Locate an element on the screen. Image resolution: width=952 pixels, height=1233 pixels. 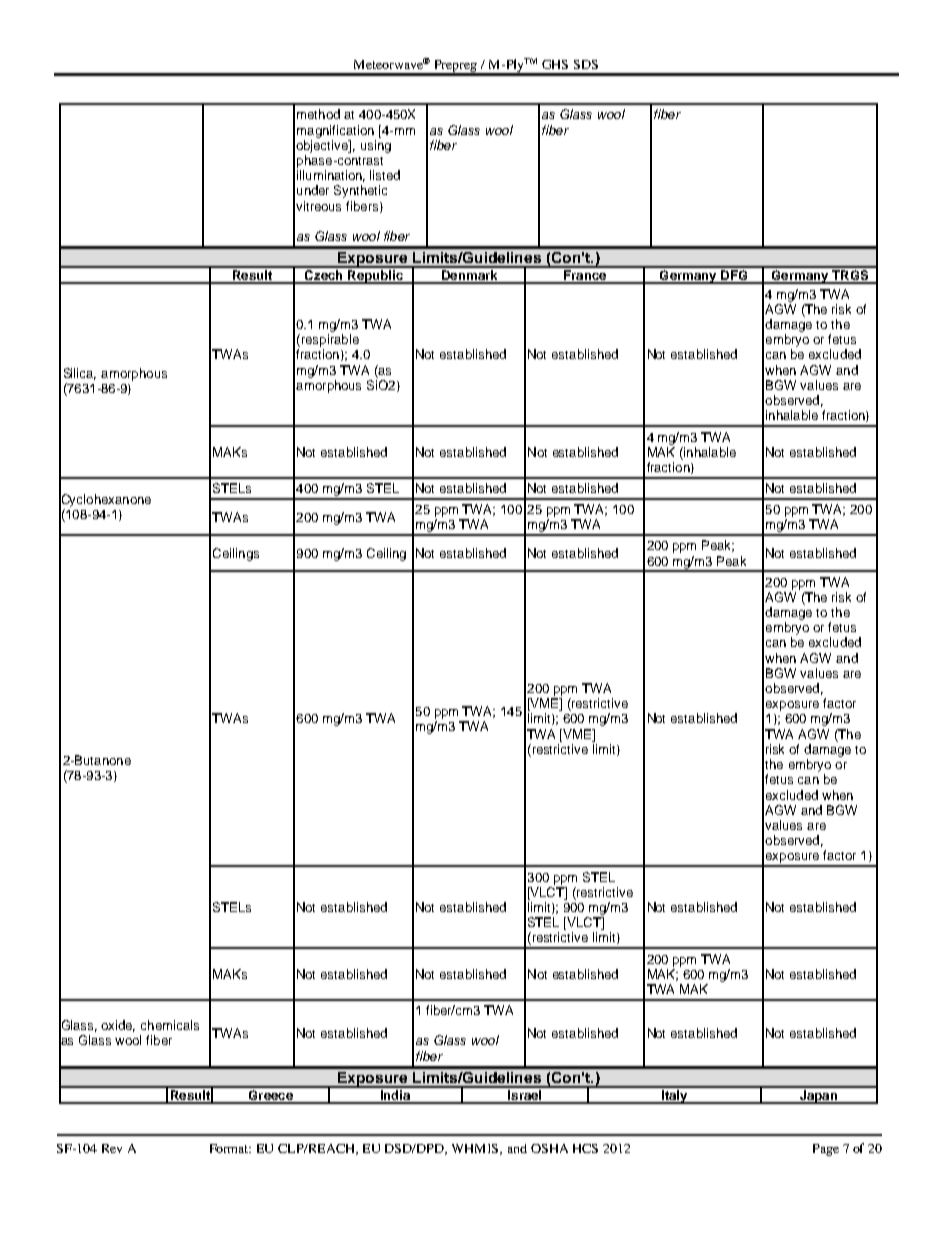
Page is located at coordinates (826, 1150).
